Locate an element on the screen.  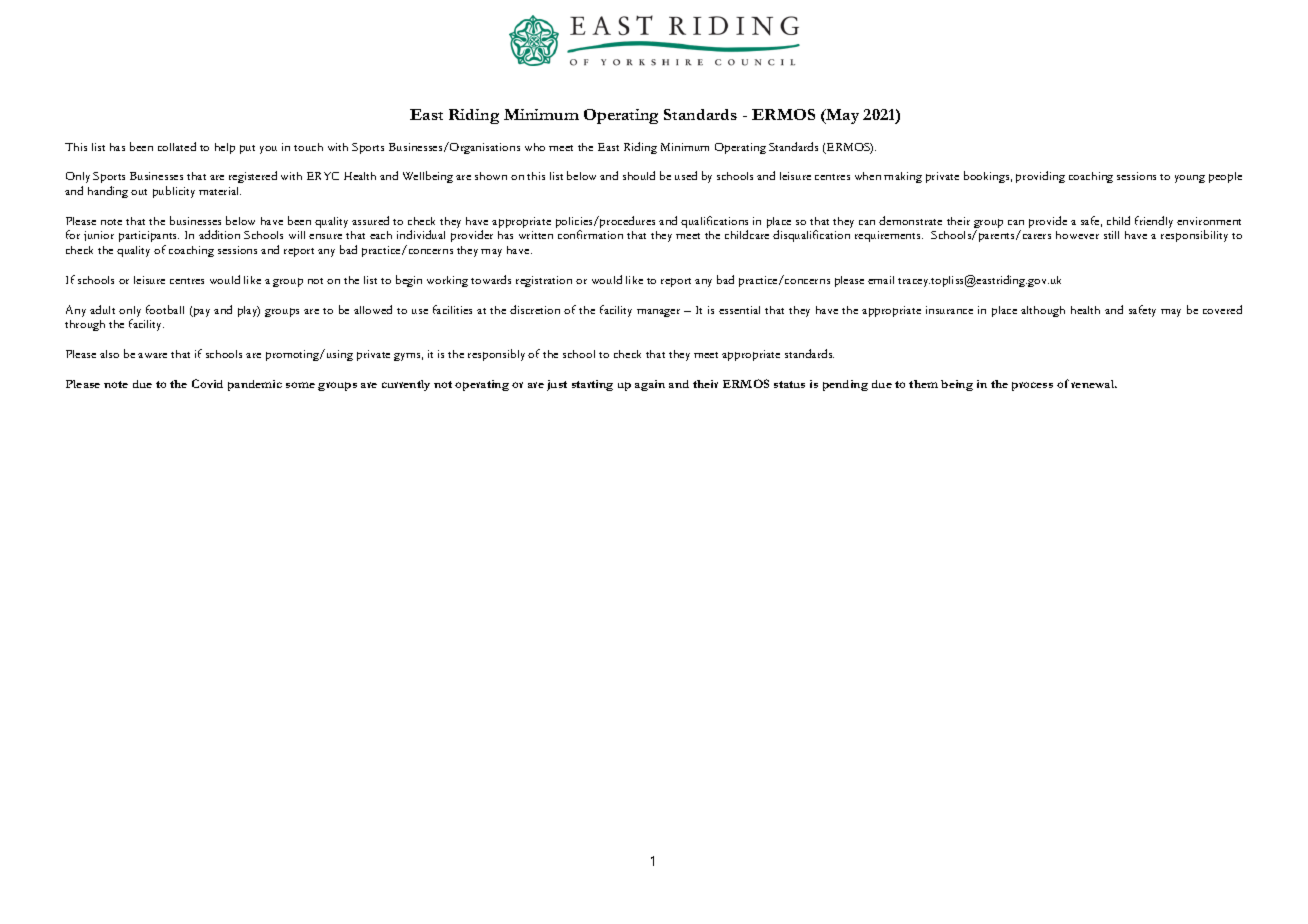
begin is located at coordinates (409, 281).
